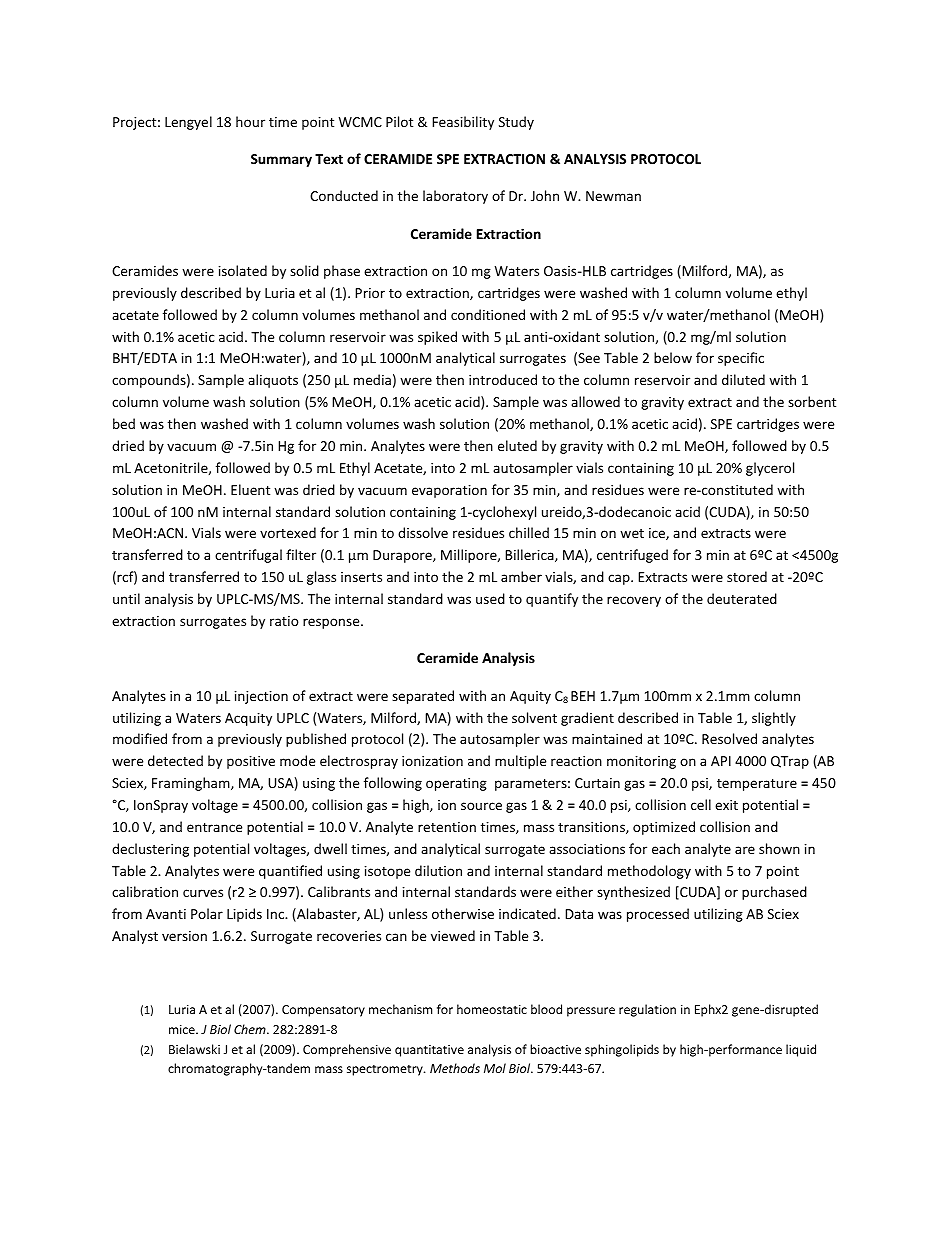 This screenshot has width=952, height=1233. I want to click on mice, so click(183, 1029).
